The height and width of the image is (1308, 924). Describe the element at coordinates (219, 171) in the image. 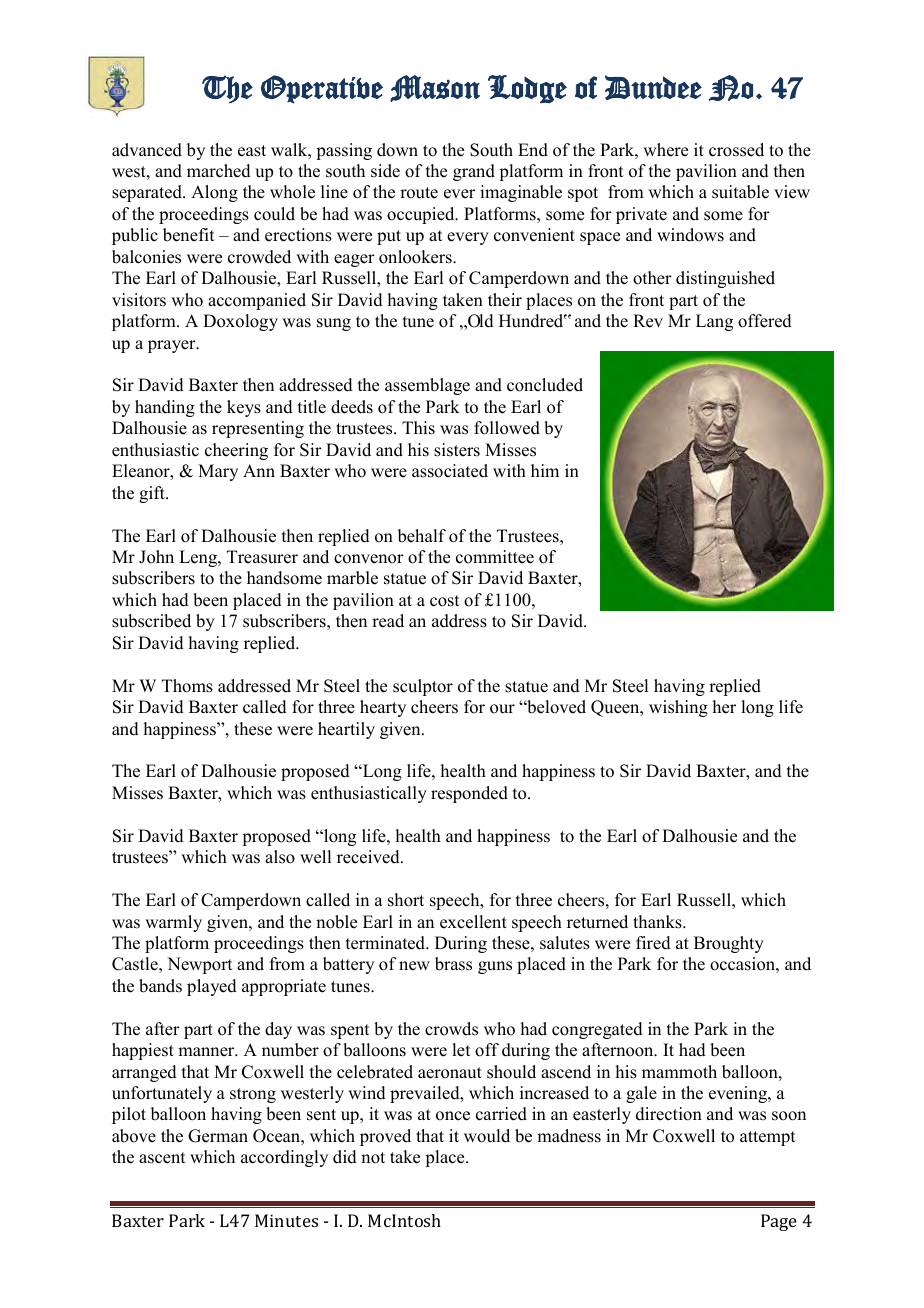

I see `marched` at that location.
